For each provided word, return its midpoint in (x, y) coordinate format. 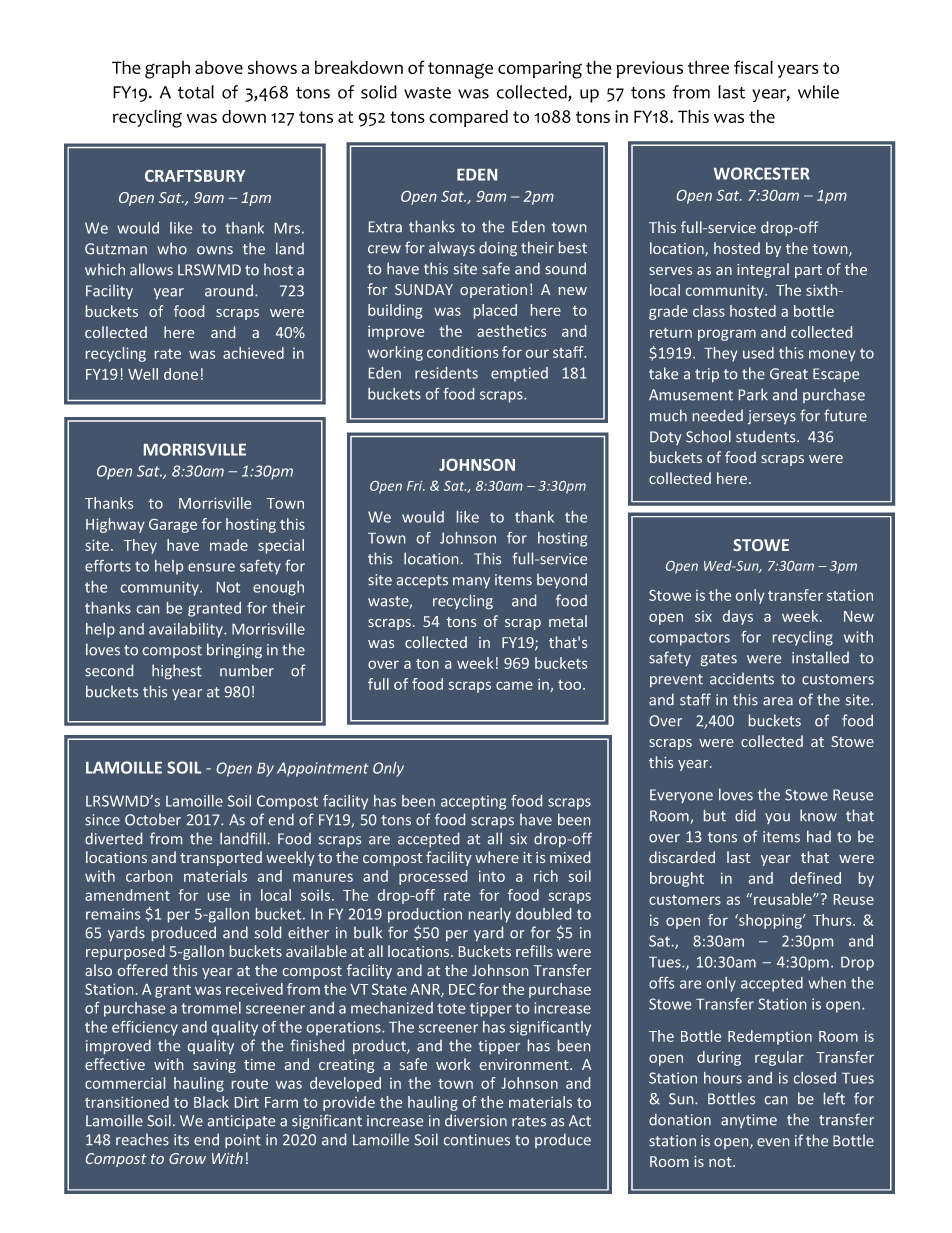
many (471, 582)
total (196, 92)
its (181, 1140)
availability (187, 630)
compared (468, 118)
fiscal (753, 67)
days (738, 617)
